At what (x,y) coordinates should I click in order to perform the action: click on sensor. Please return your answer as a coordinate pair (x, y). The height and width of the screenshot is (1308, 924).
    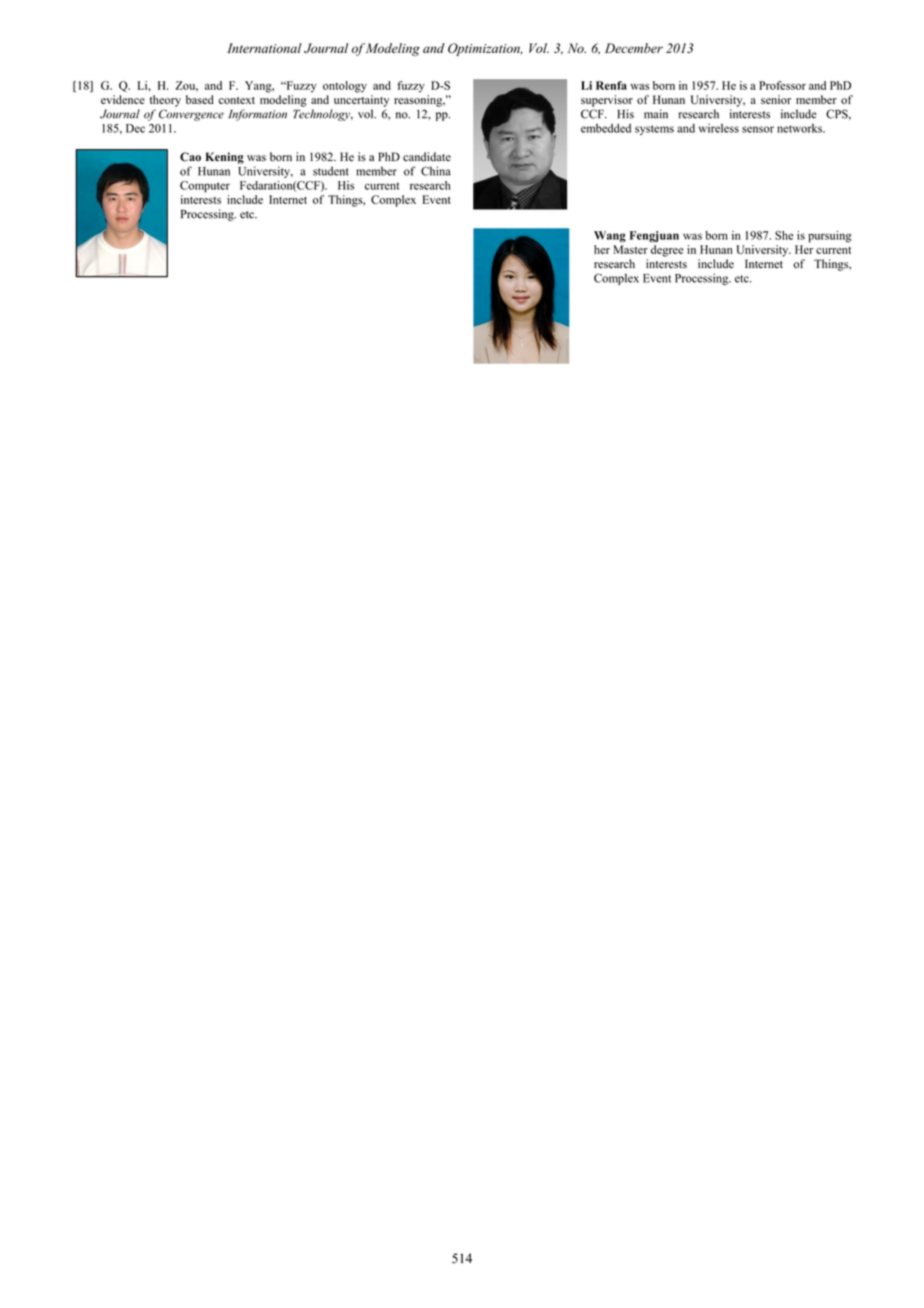
    Looking at the image, I should click on (758, 129).
